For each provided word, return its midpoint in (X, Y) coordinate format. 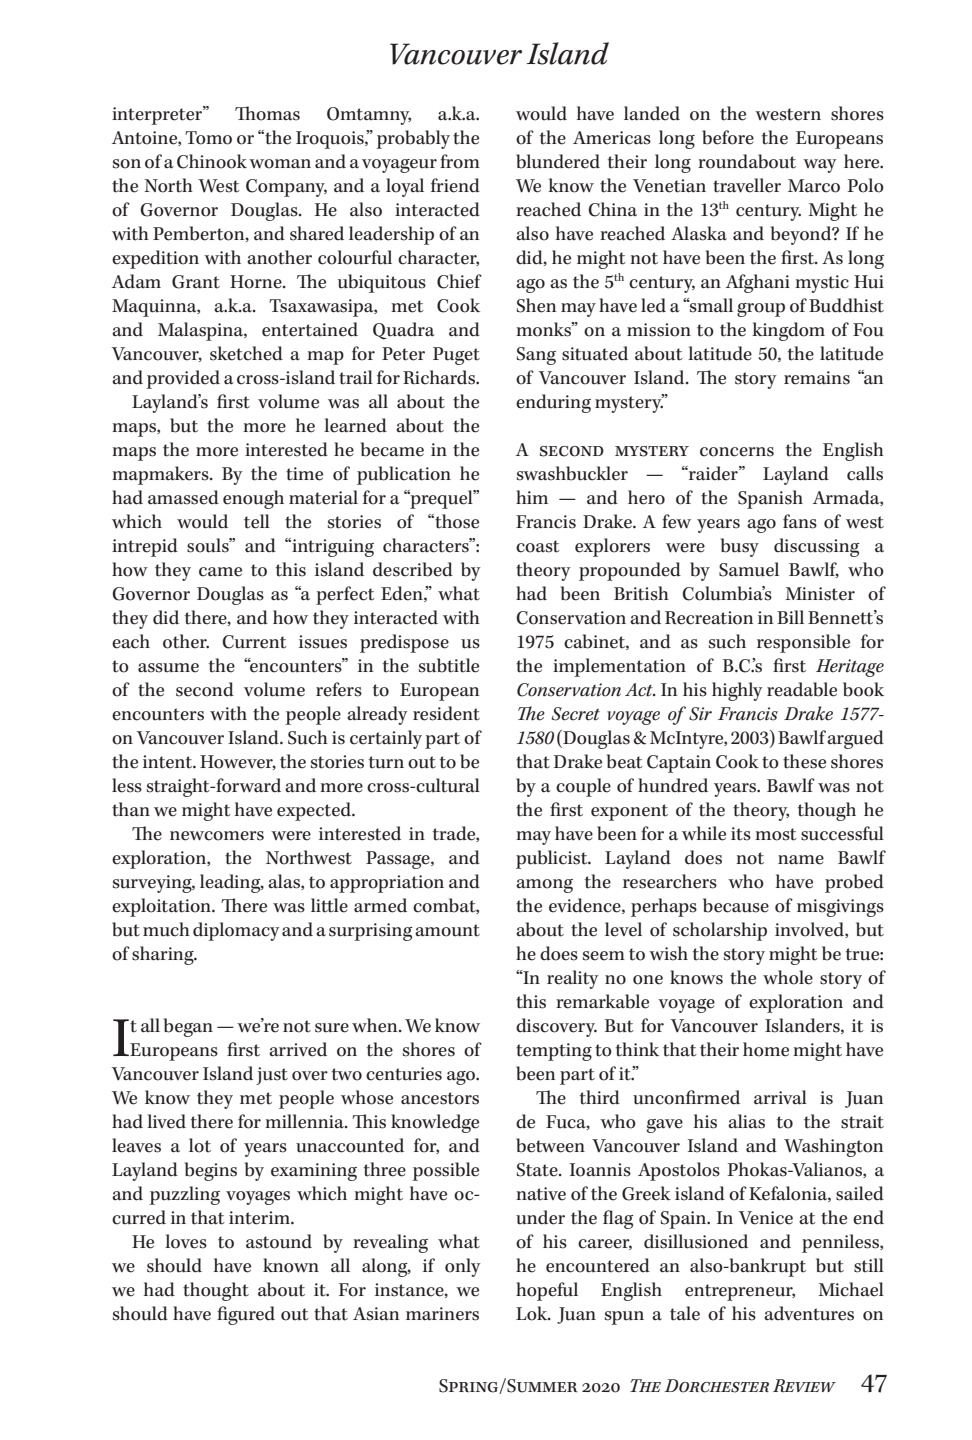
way (819, 166)
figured (246, 1315)
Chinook (212, 161)
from (460, 161)
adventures (809, 1313)
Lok (533, 1313)
